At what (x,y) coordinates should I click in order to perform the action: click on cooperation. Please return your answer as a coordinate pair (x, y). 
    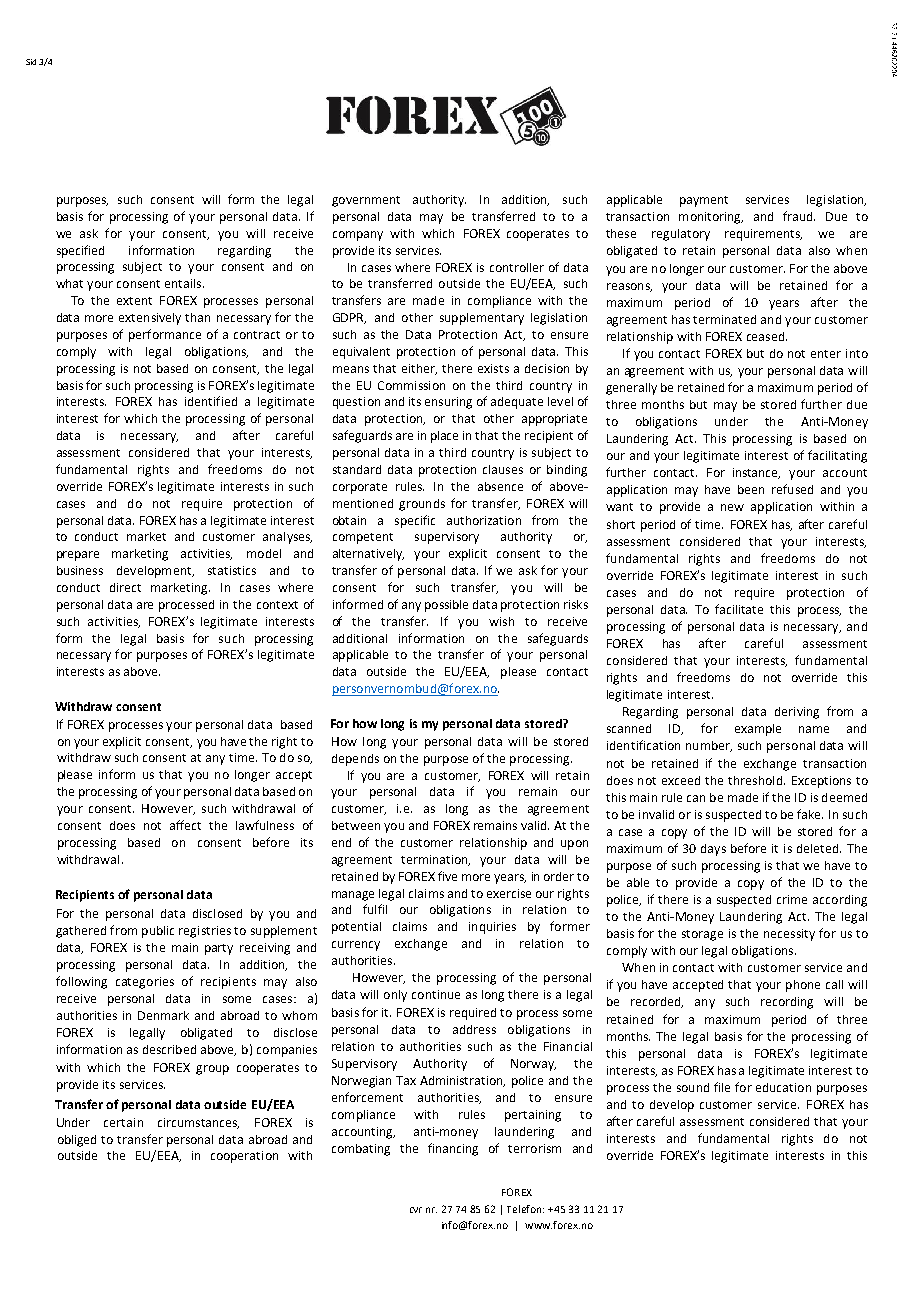
    Looking at the image, I should click on (244, 1157).
